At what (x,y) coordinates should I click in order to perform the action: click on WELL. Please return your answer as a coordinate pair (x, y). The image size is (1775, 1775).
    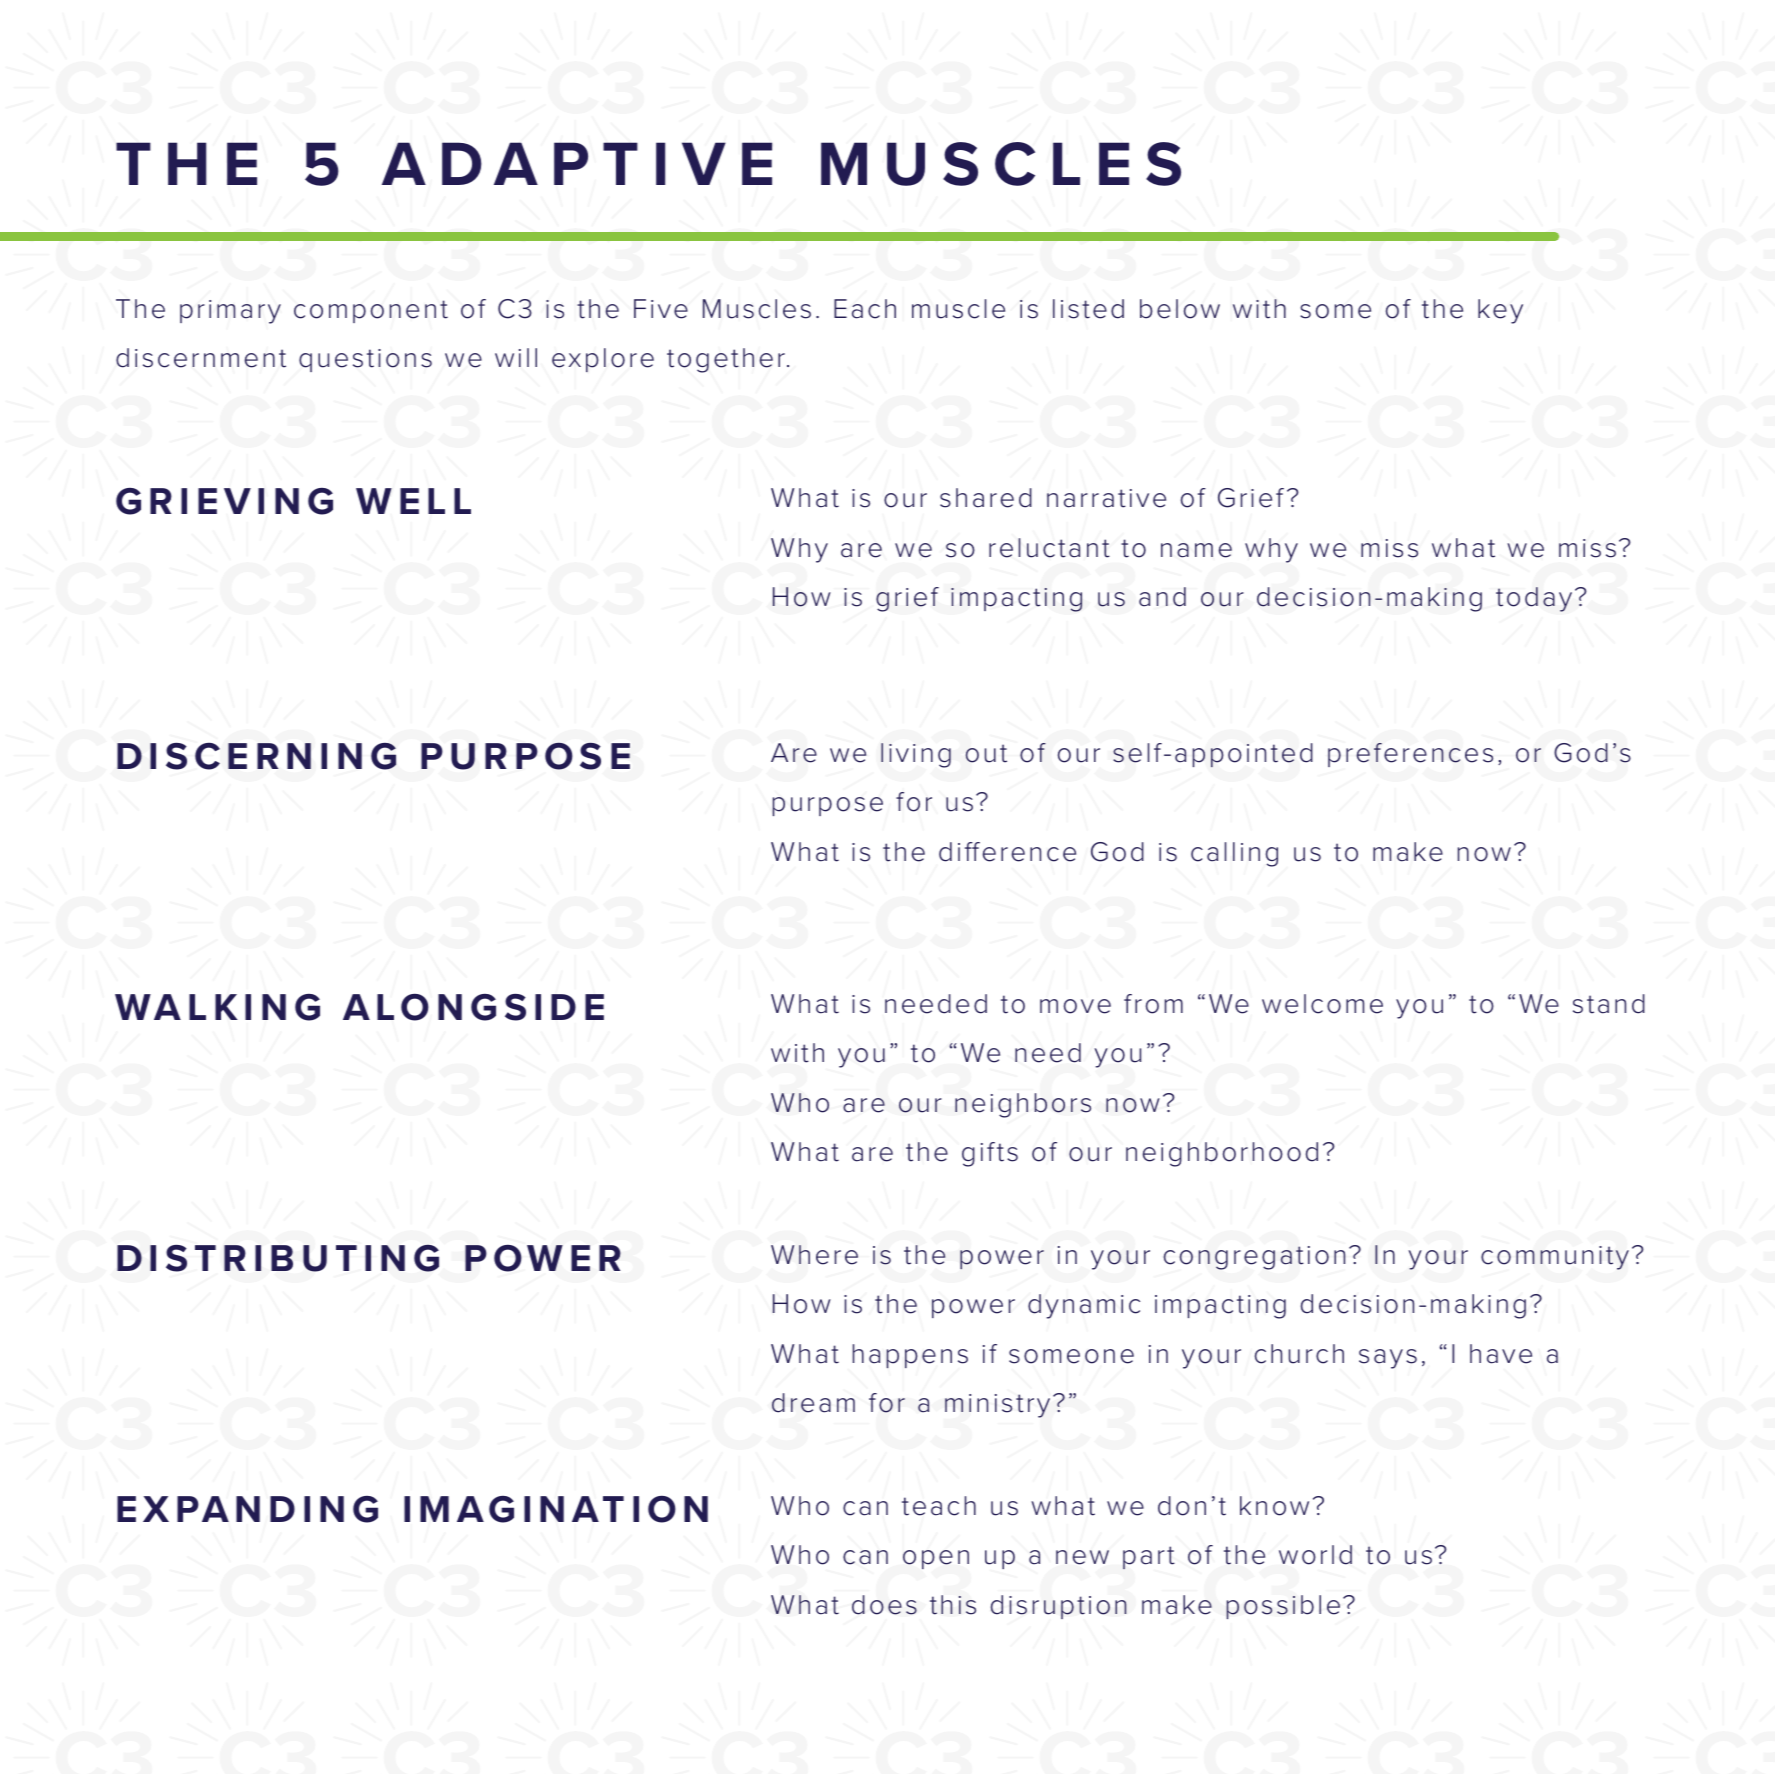
    Looking at the image, I should click on (413, 501).
